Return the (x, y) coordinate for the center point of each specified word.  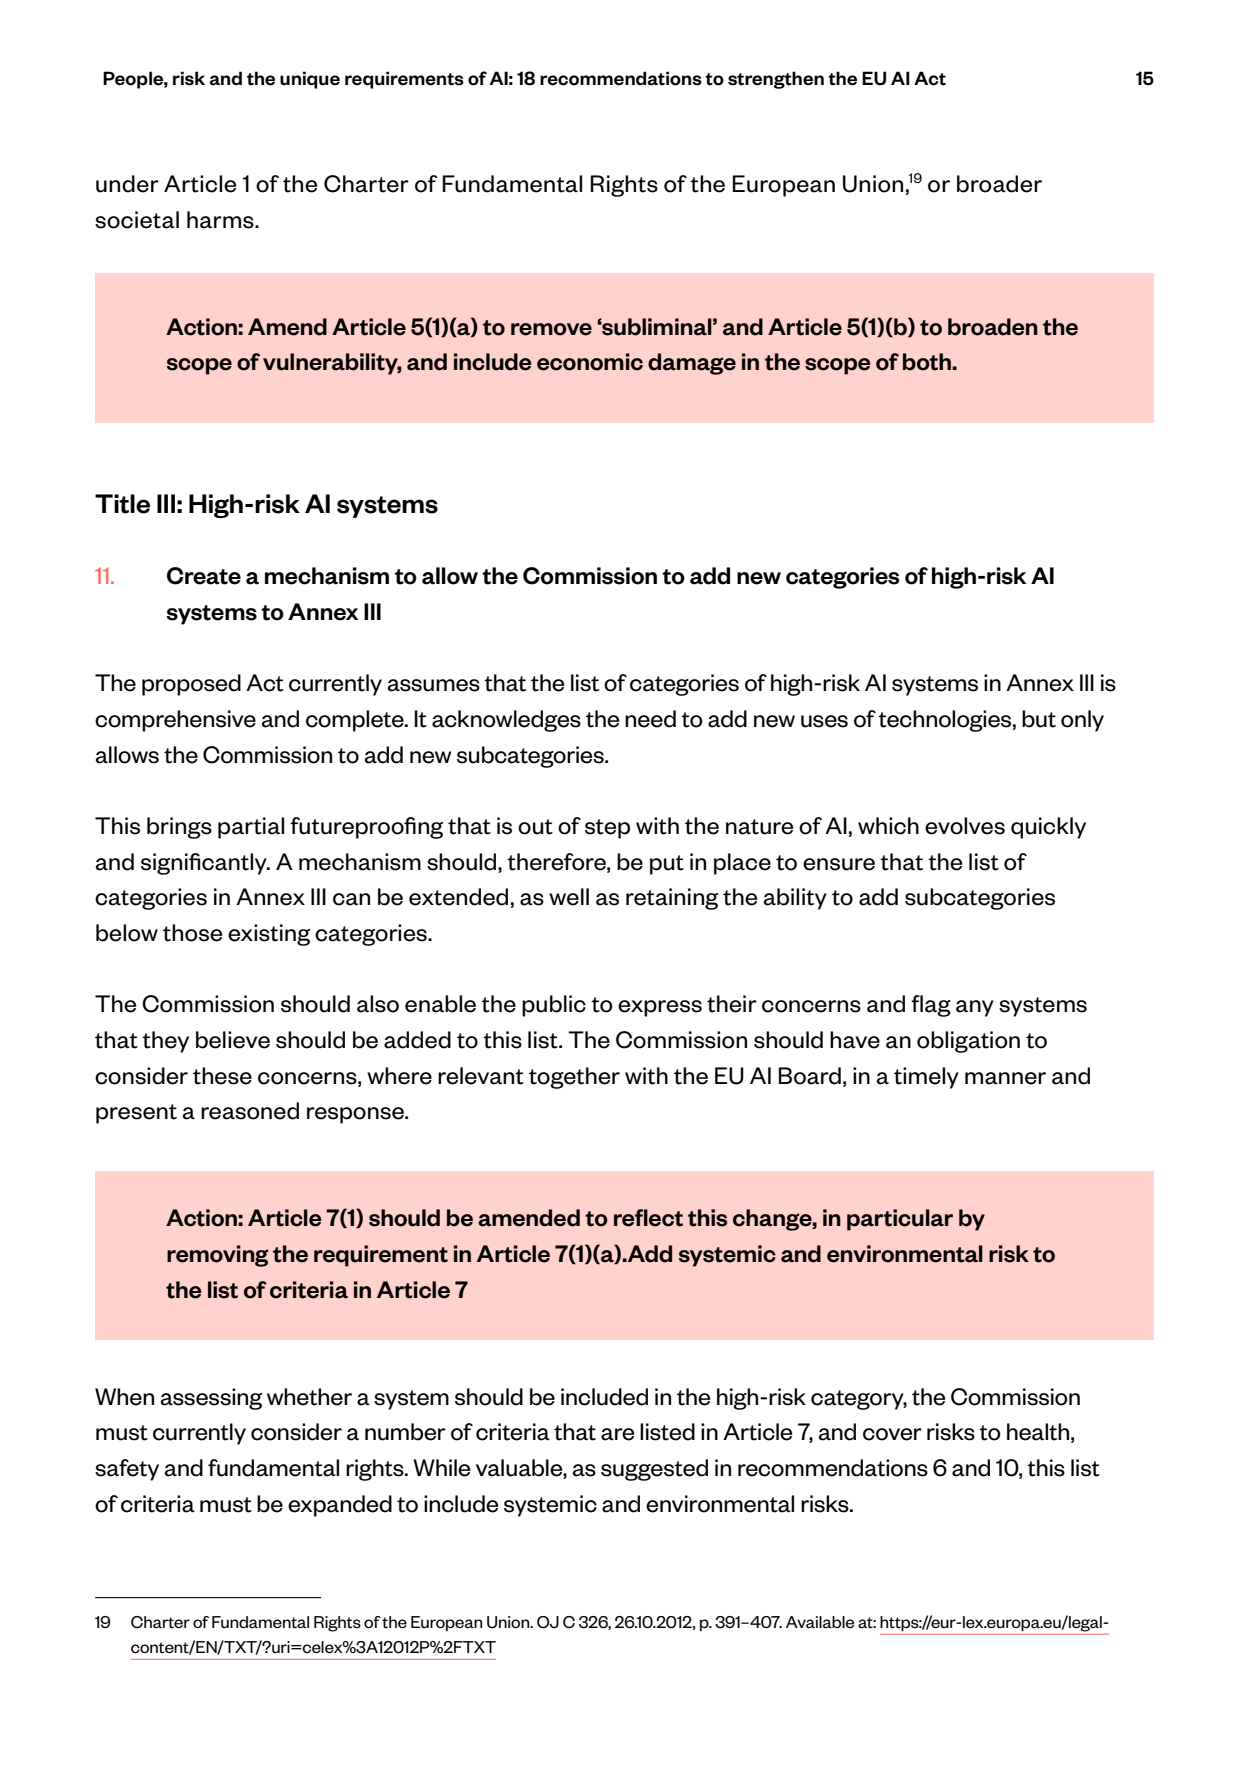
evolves (965, 826)
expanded (340, 1506)
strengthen (776, 80)
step (607, 829)
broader (999, 184)
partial (251, 828)
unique (310, 80)
